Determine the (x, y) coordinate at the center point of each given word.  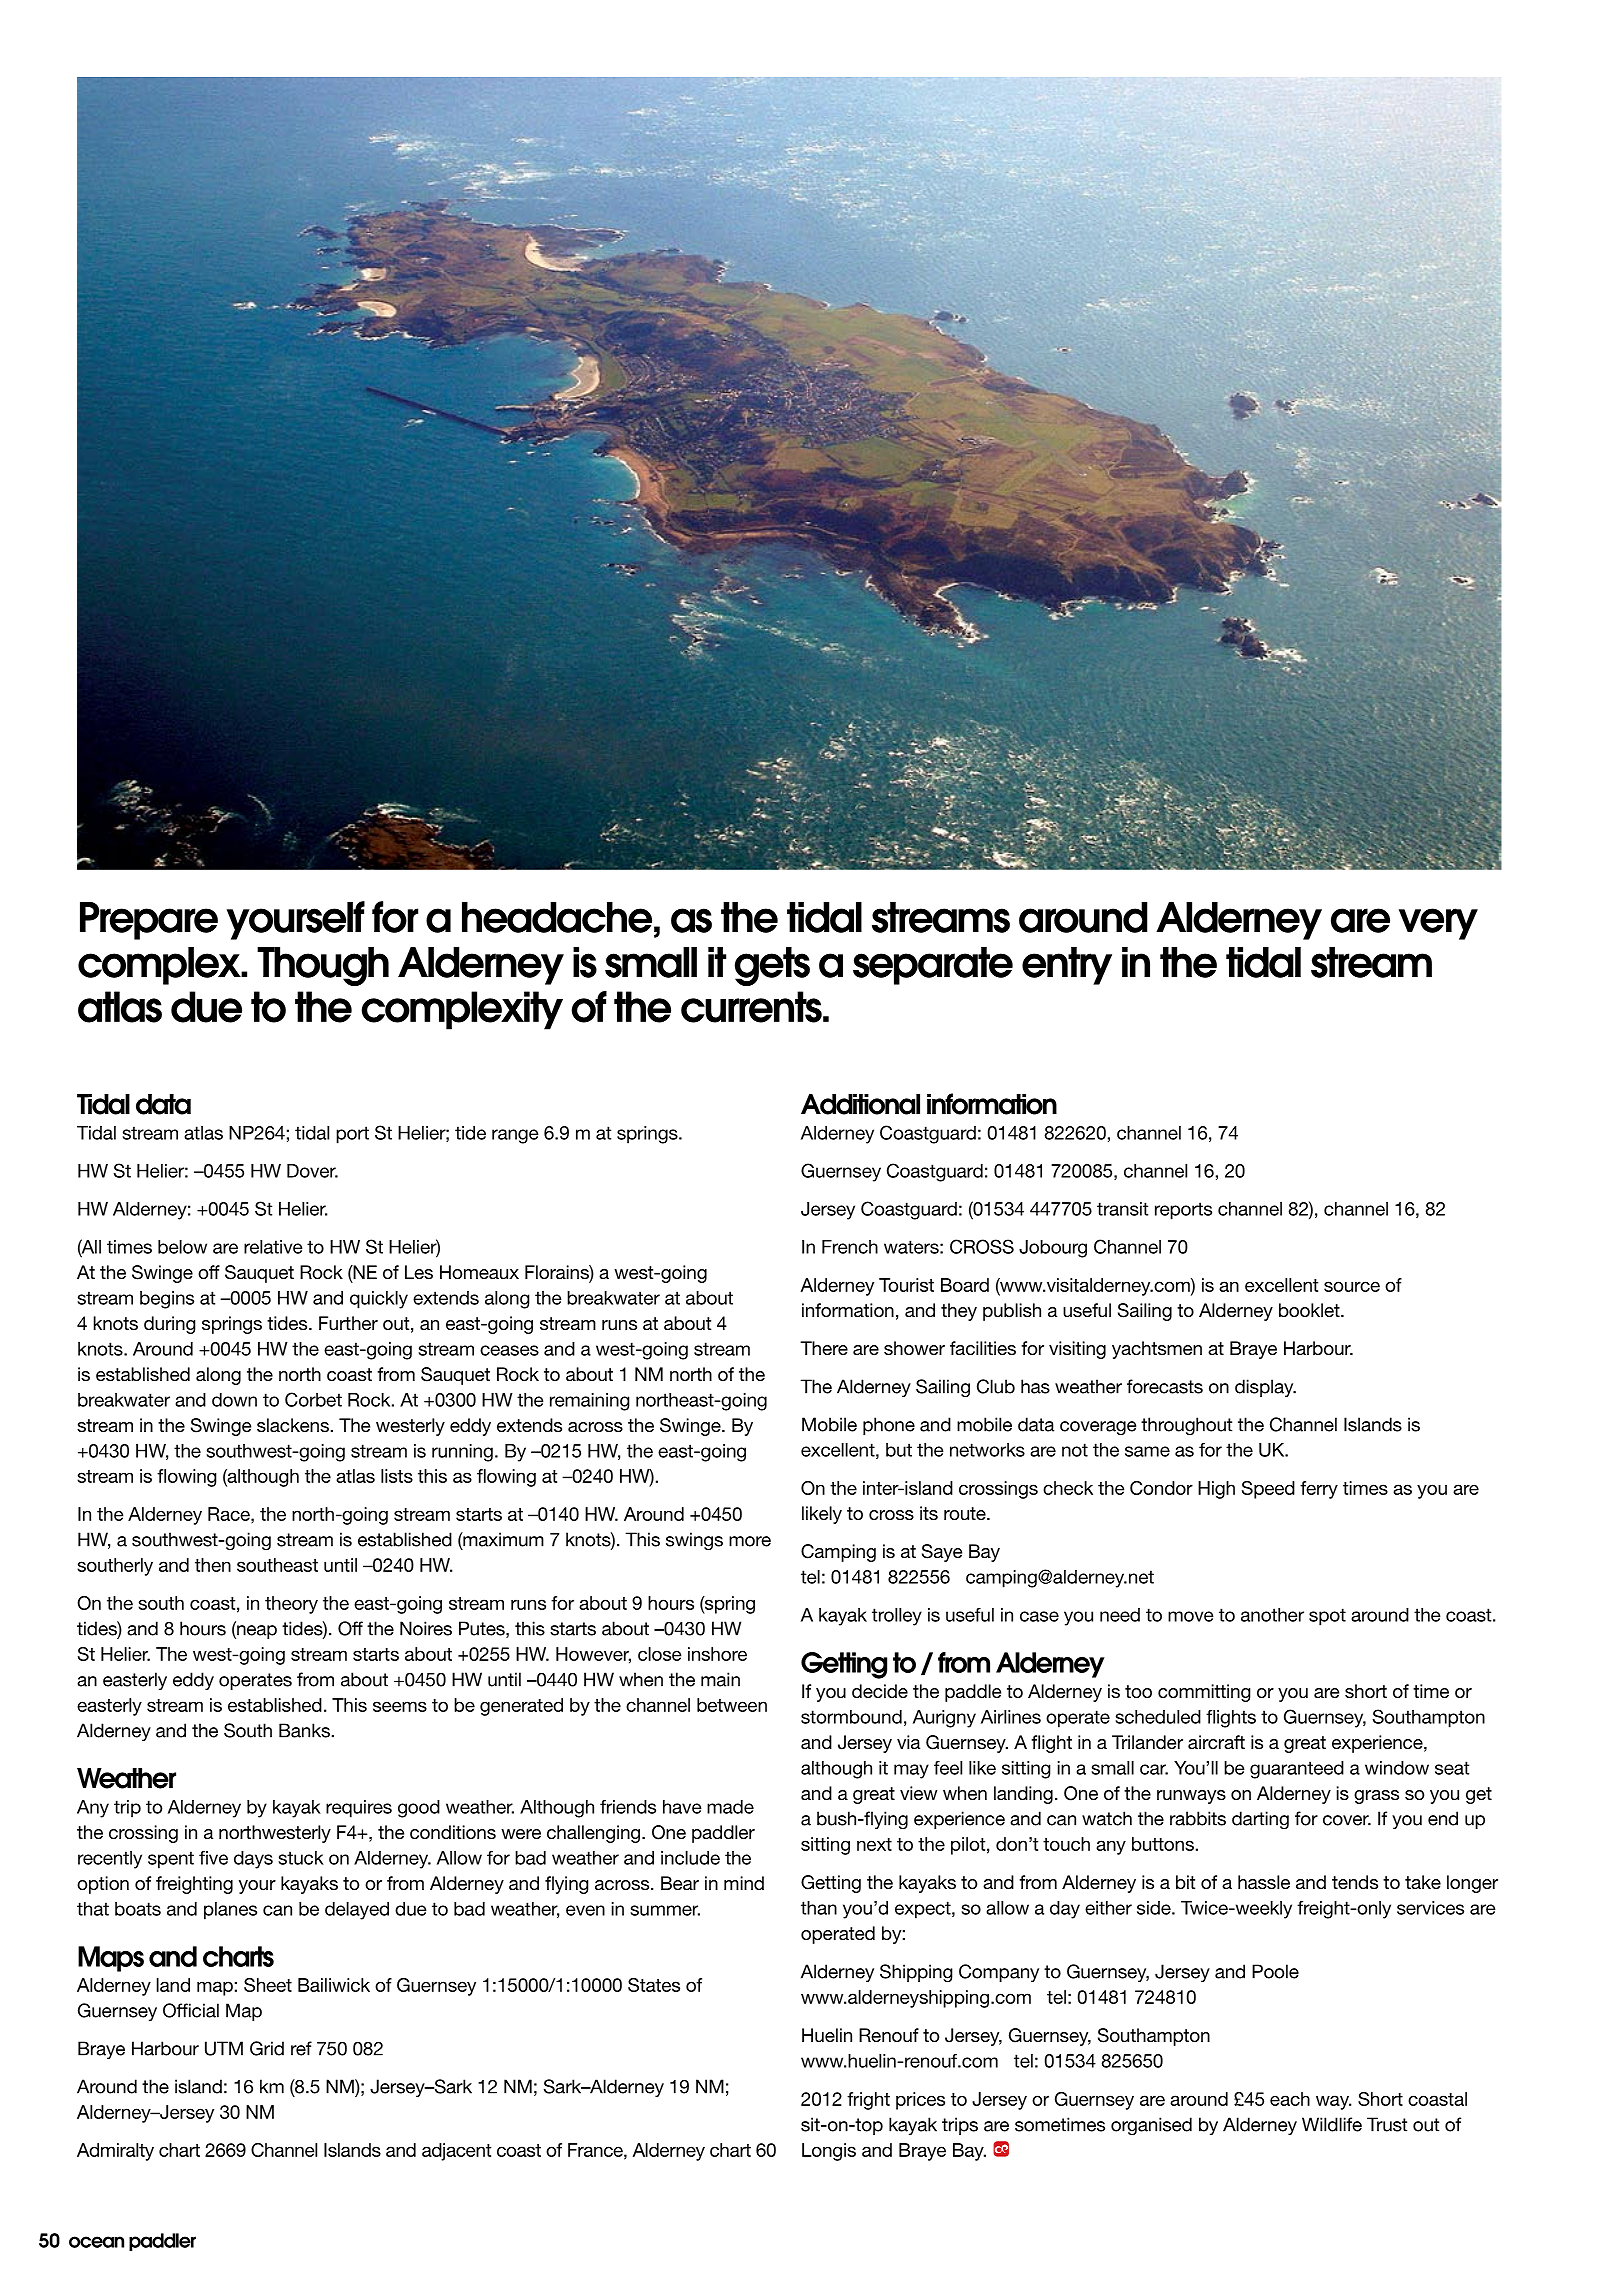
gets (772, 966)
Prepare (149, 921)
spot (1327, 1617)
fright (868, 2101)
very (1438, 924)
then (213, 1565)
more (750, 1541)
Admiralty (115, 2152)
